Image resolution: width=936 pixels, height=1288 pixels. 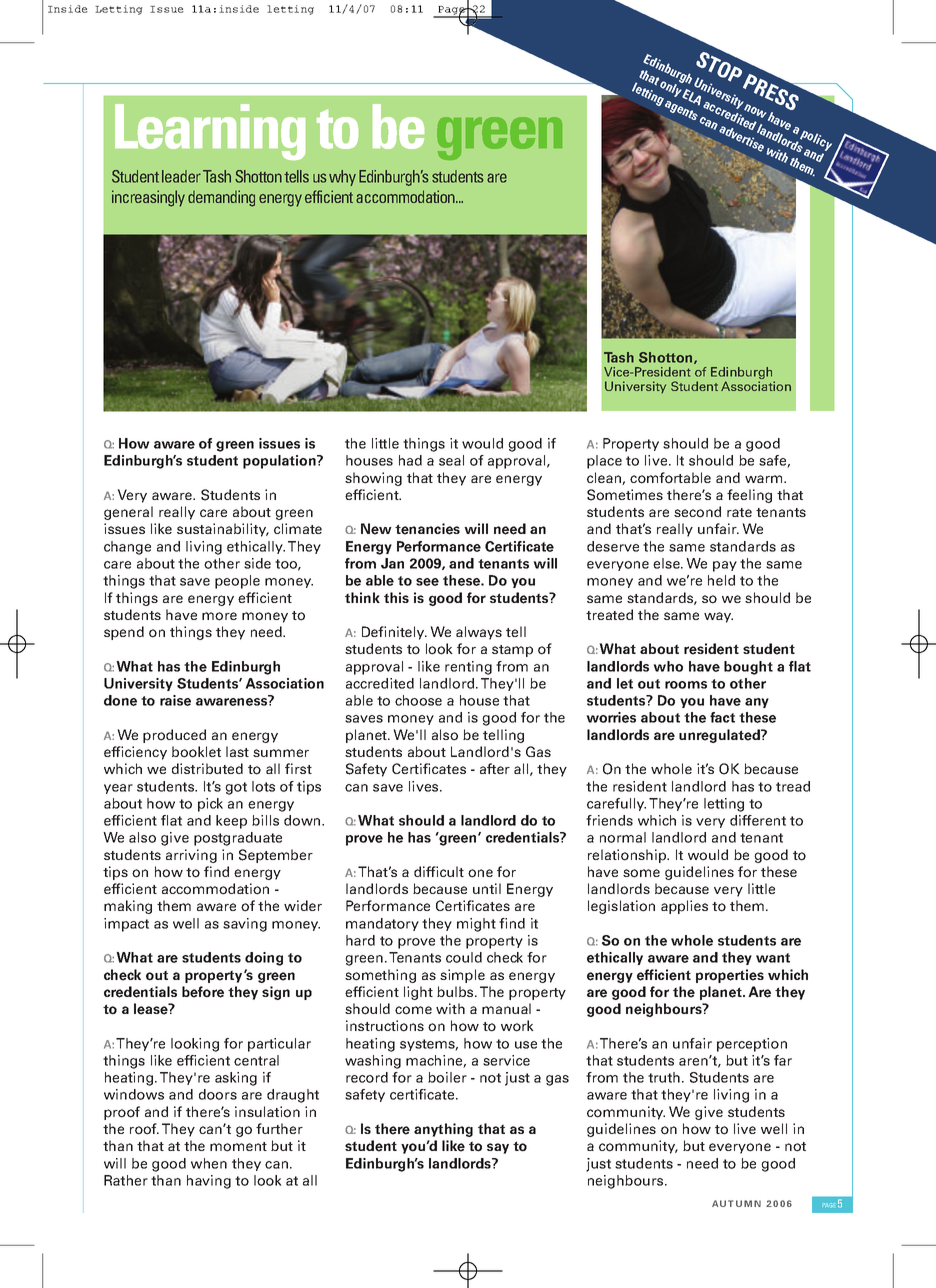 I want to click on feeling, so click(x=749, y=496).
